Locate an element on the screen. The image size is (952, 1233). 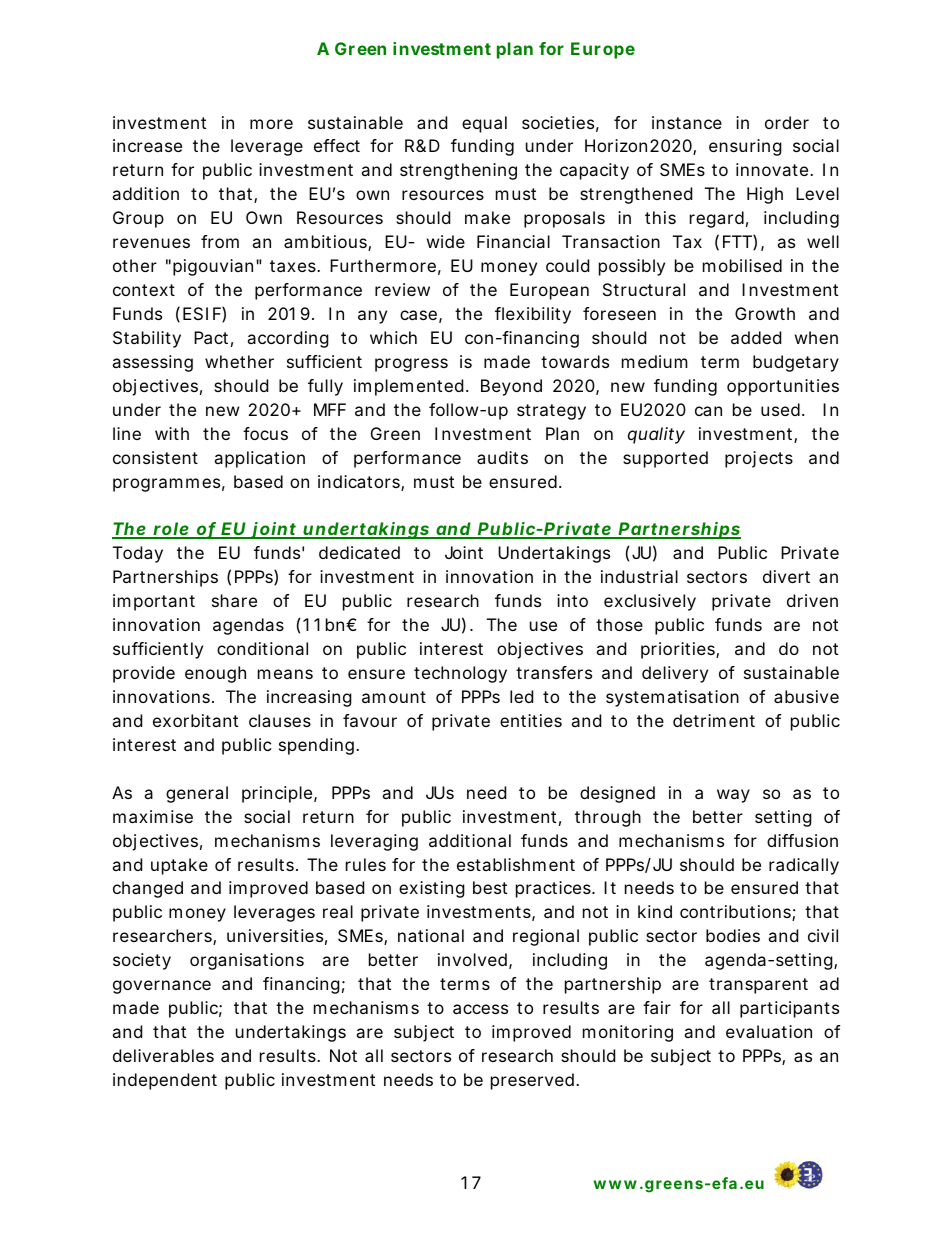
increase is located at coordinates (147, 145).
